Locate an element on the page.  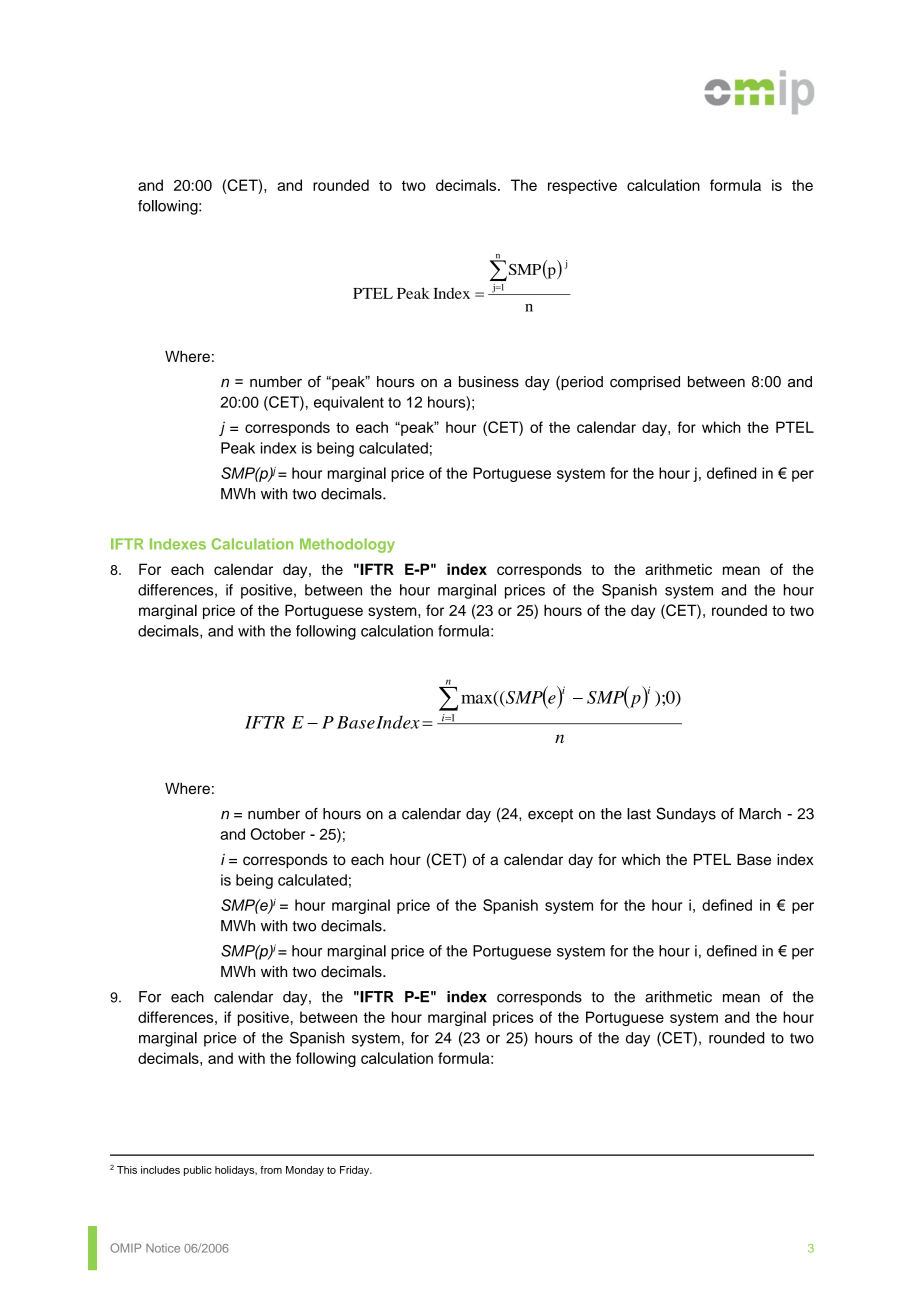
business is located at coordinates (489, 382).
